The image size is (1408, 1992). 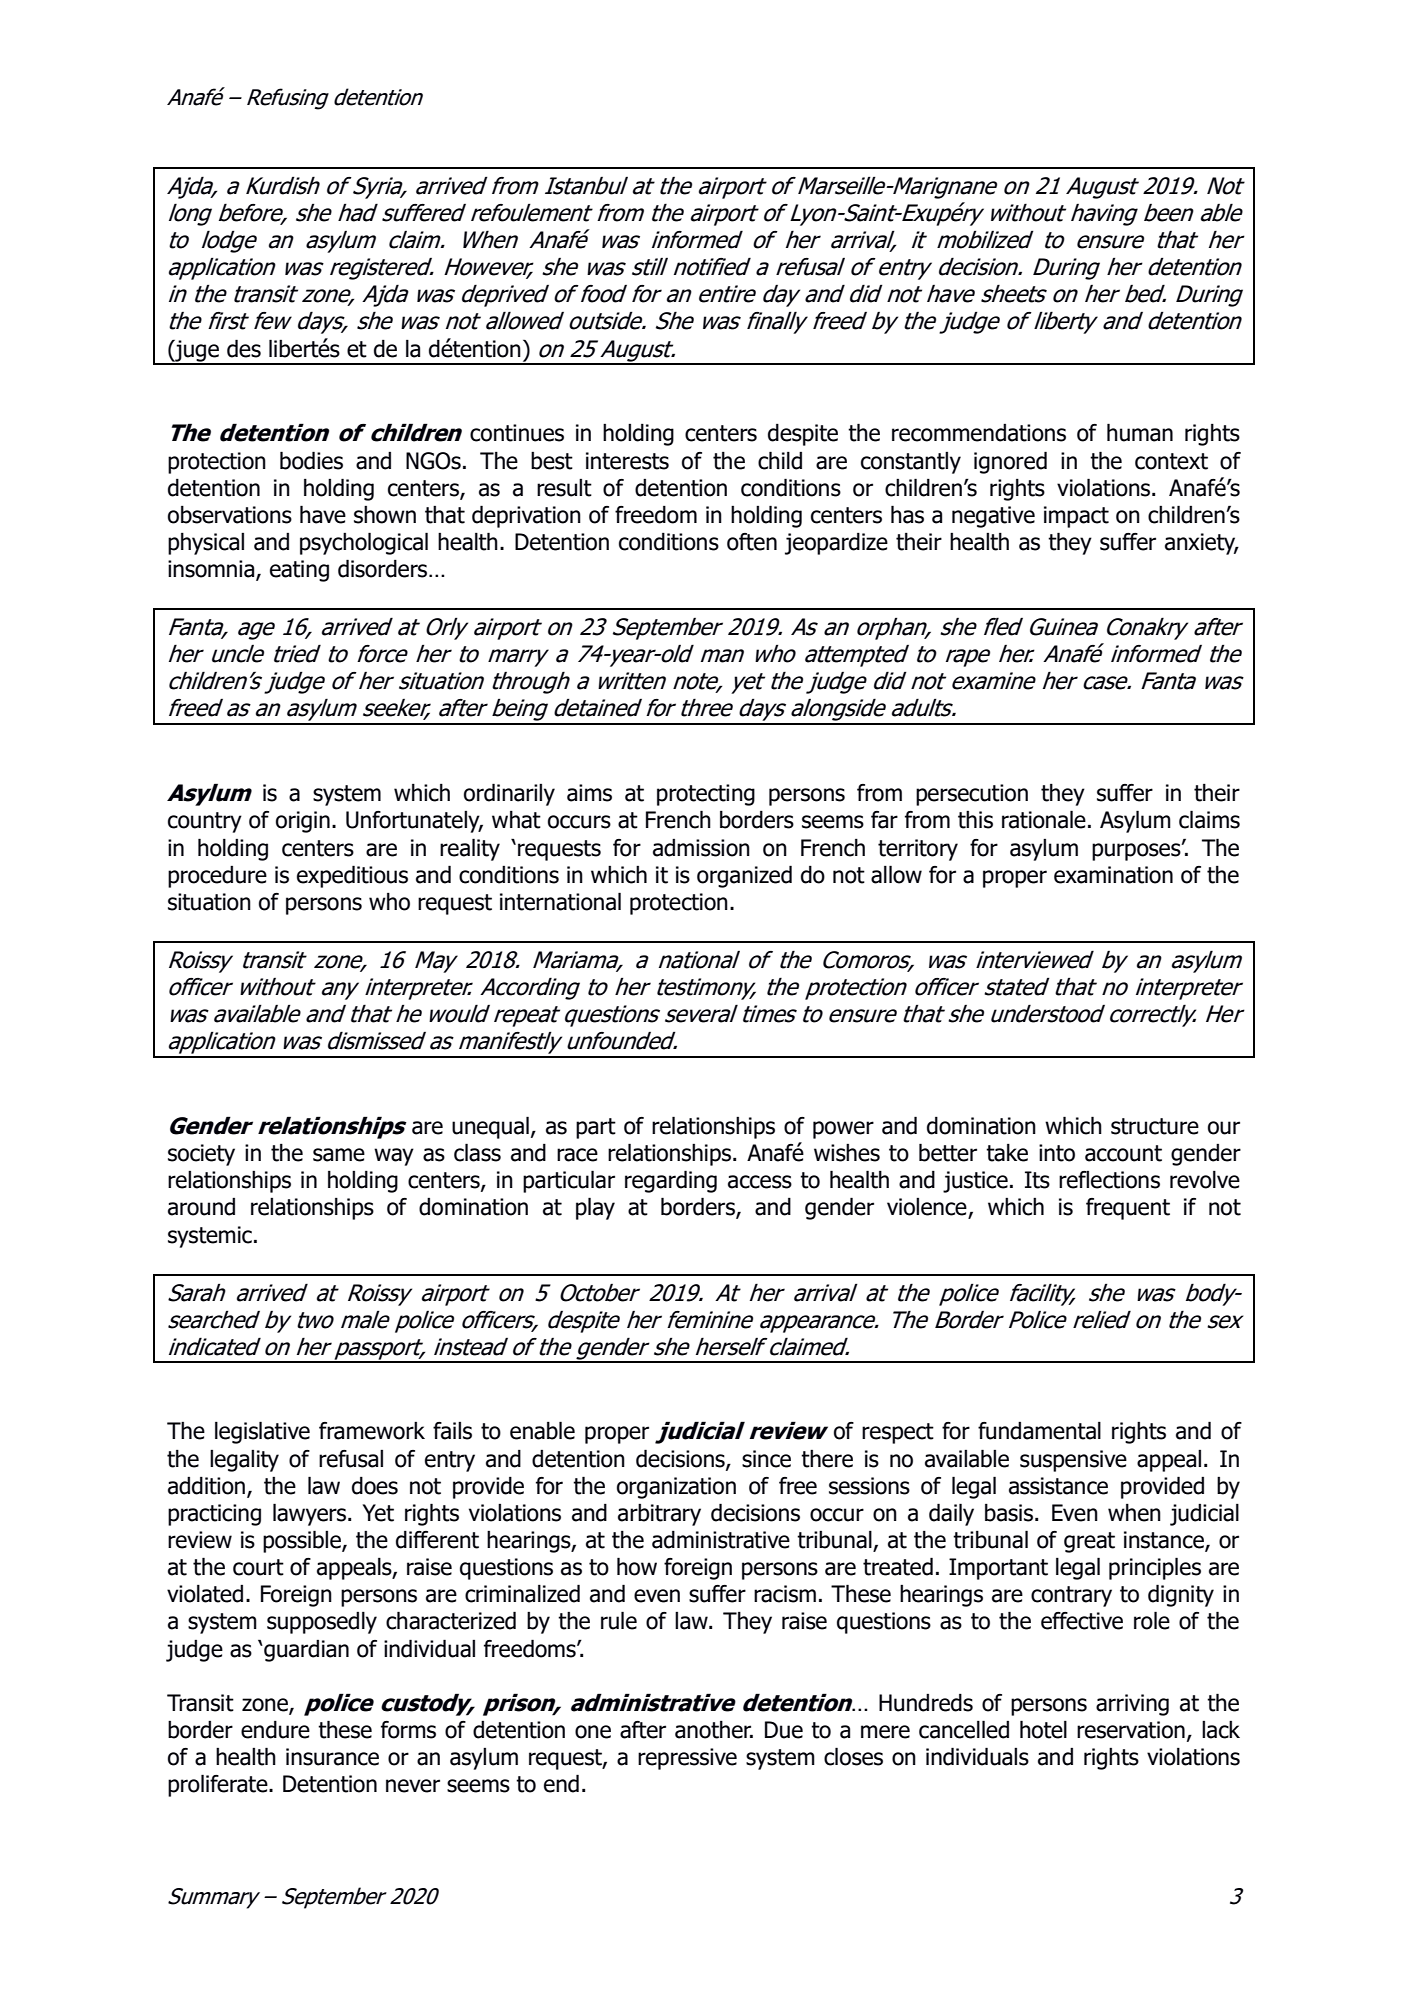 I want to click on insurance, so click(x=332, y=1757).
